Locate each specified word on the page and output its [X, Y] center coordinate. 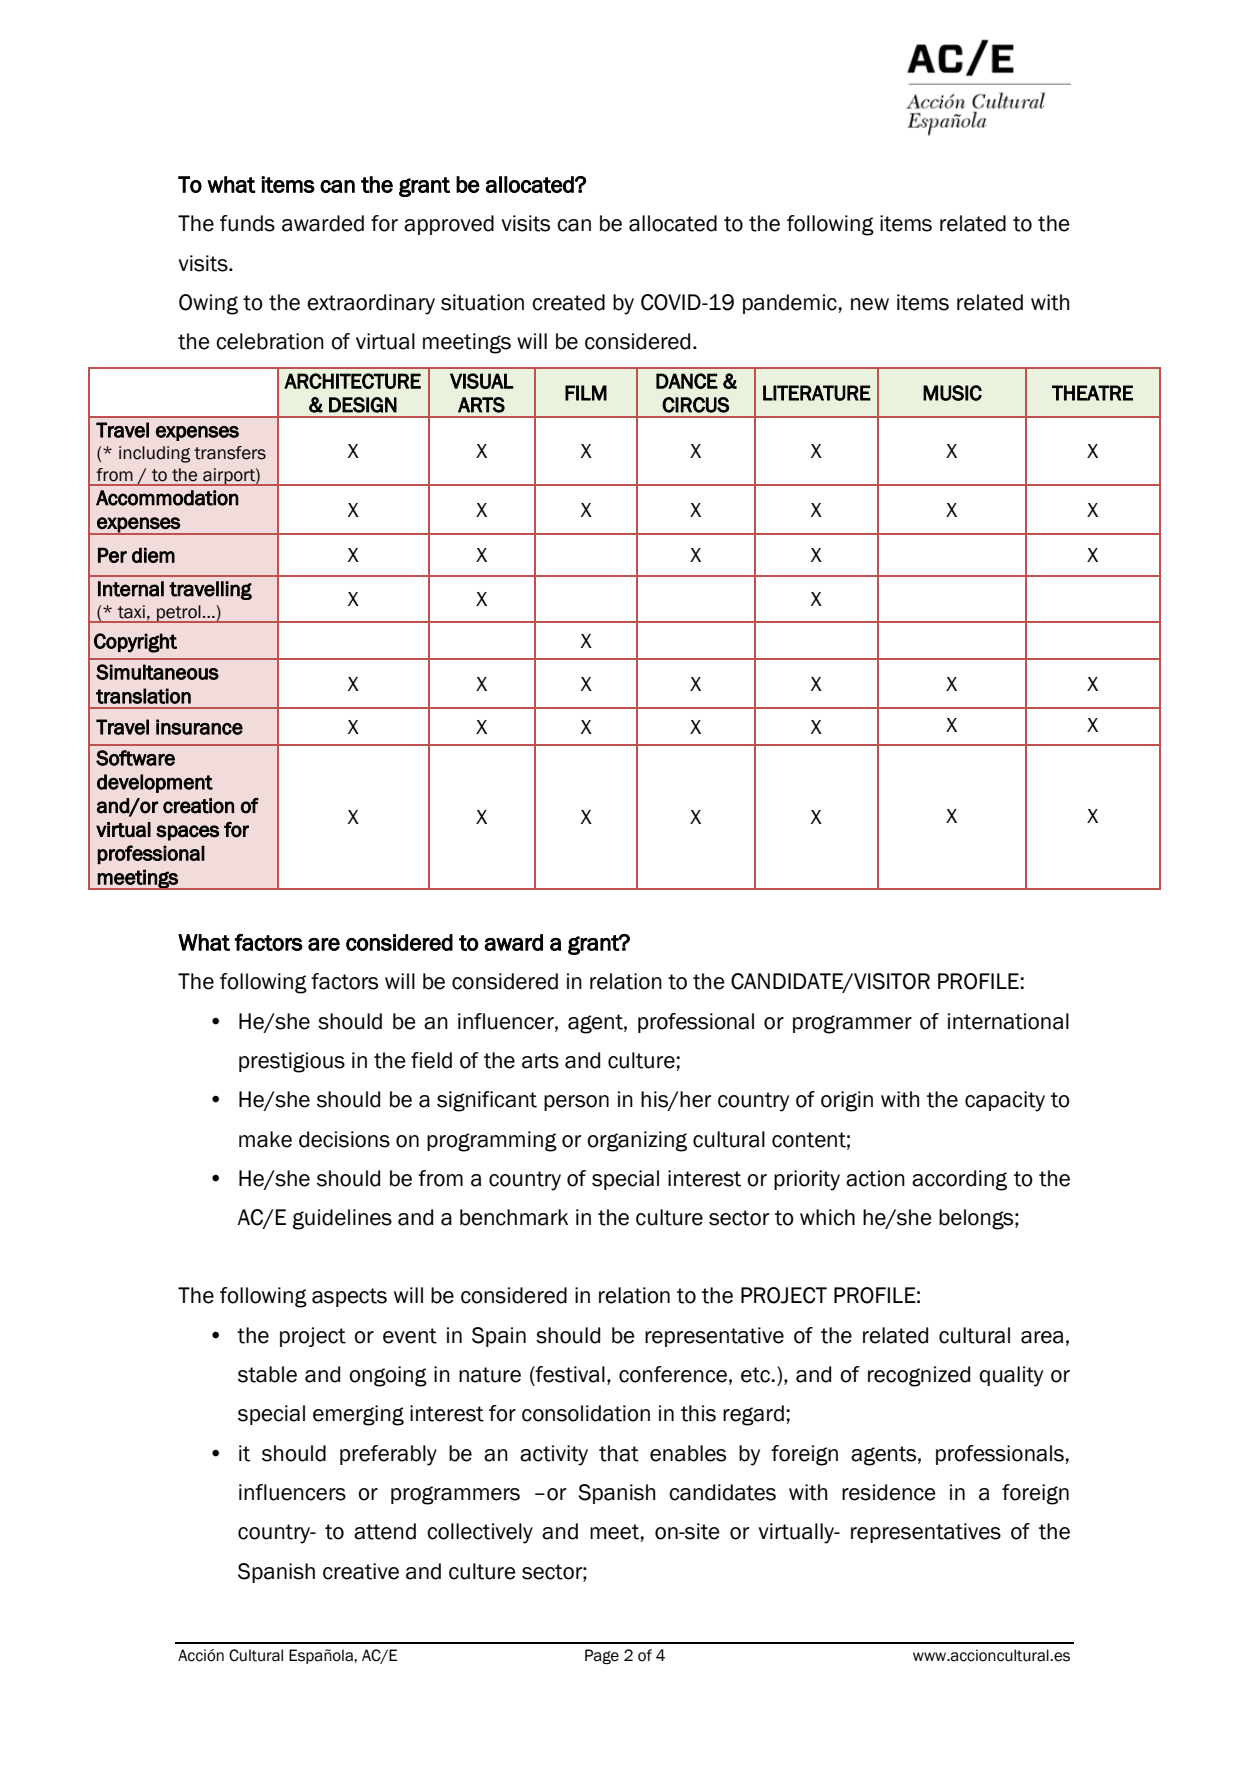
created [568, 302]
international [1008, 1021]
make [265, 1139]
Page [602, 1656]
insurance [199, 727]
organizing [637, 1141]
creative [361, 1571]
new [870, 304]
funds [247, 223]
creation [198, 806]
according [959, 1180]
